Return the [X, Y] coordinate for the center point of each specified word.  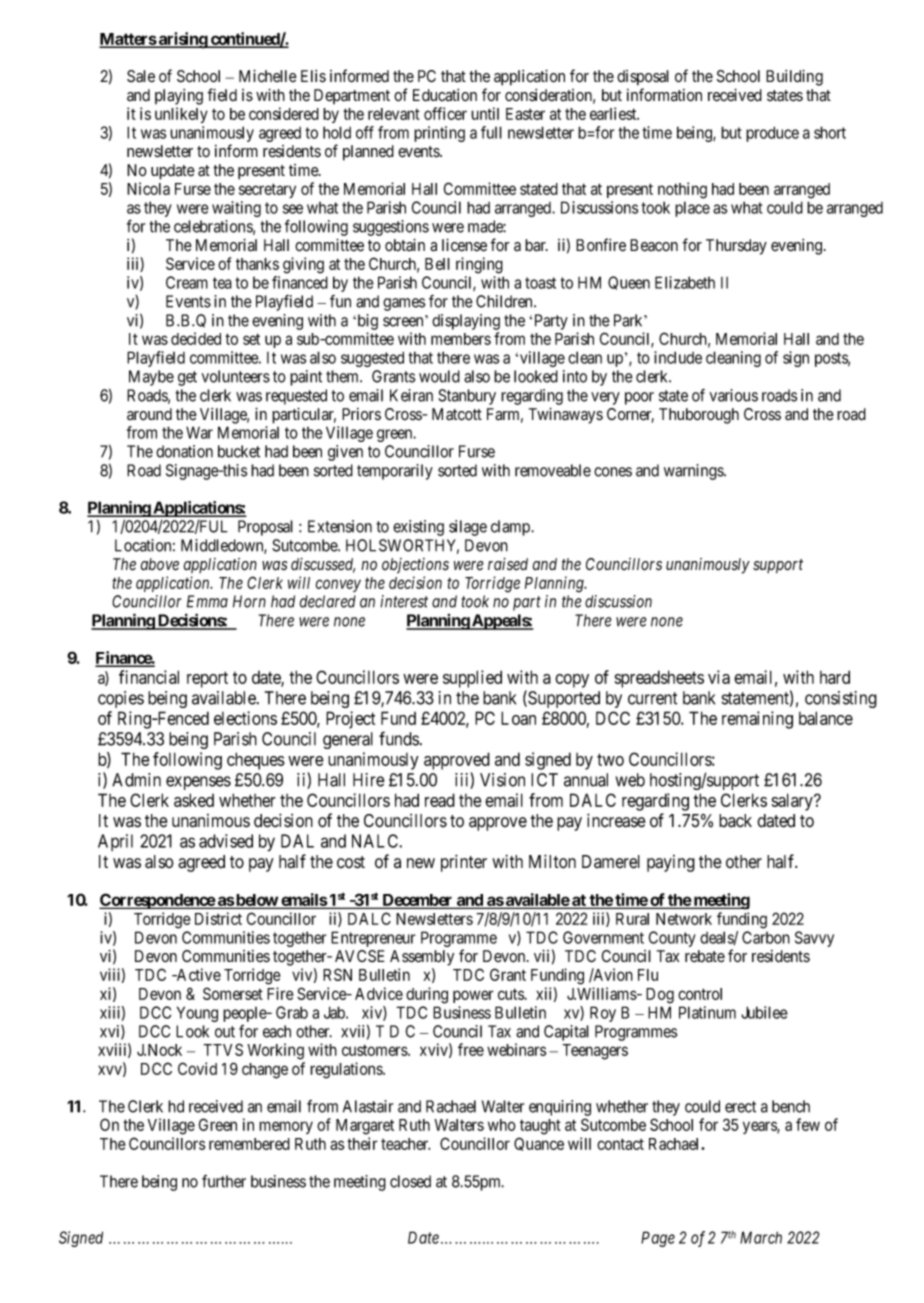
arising [183, 40]
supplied [472, 679]
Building [794, 77]
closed [410, 1181]
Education [445, 95]
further [224, 1181]
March [761, 1237]
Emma [207, 601]
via [719, 677]
